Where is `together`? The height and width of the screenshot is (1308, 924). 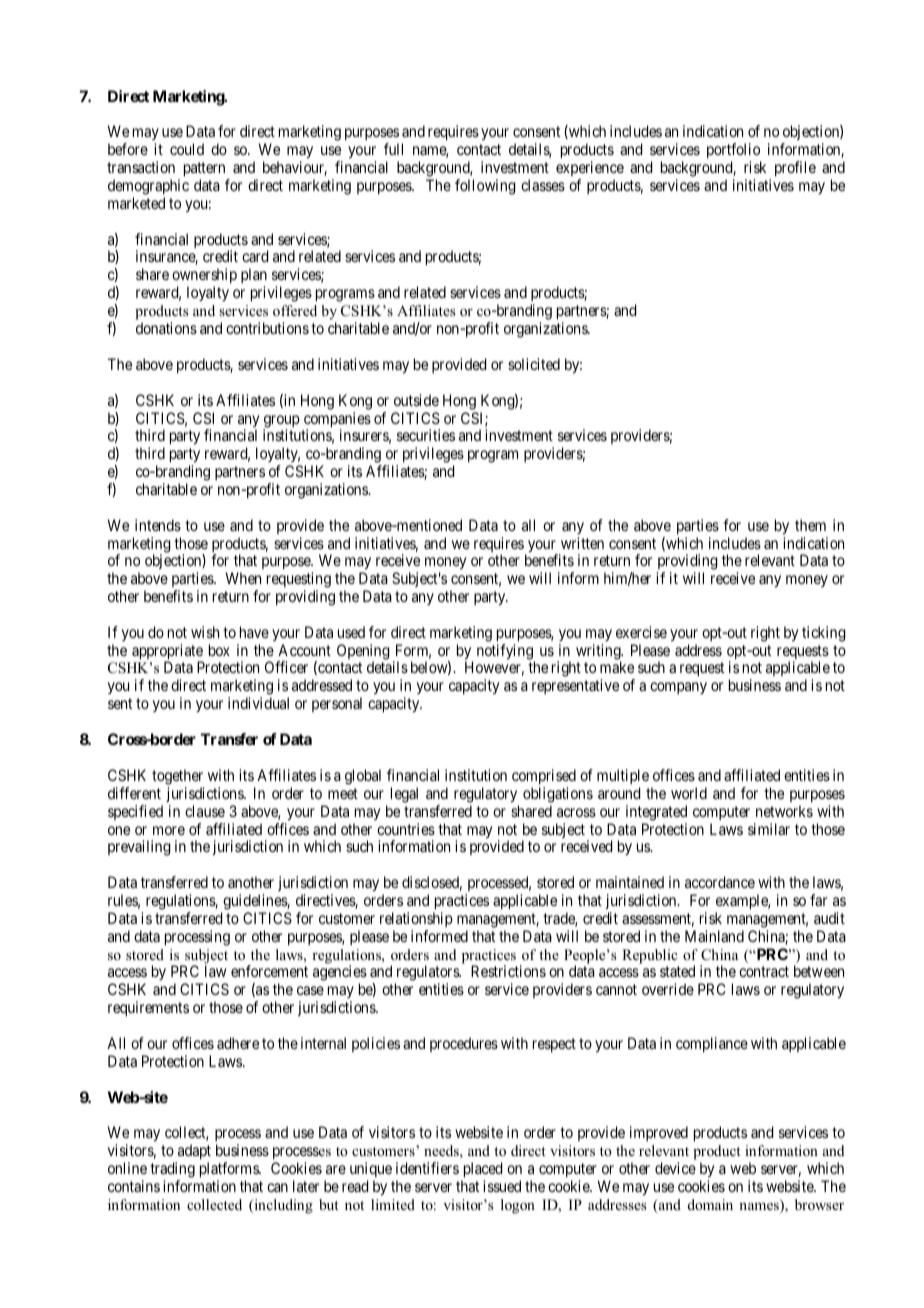 together is located at coordinates (177, 777).
